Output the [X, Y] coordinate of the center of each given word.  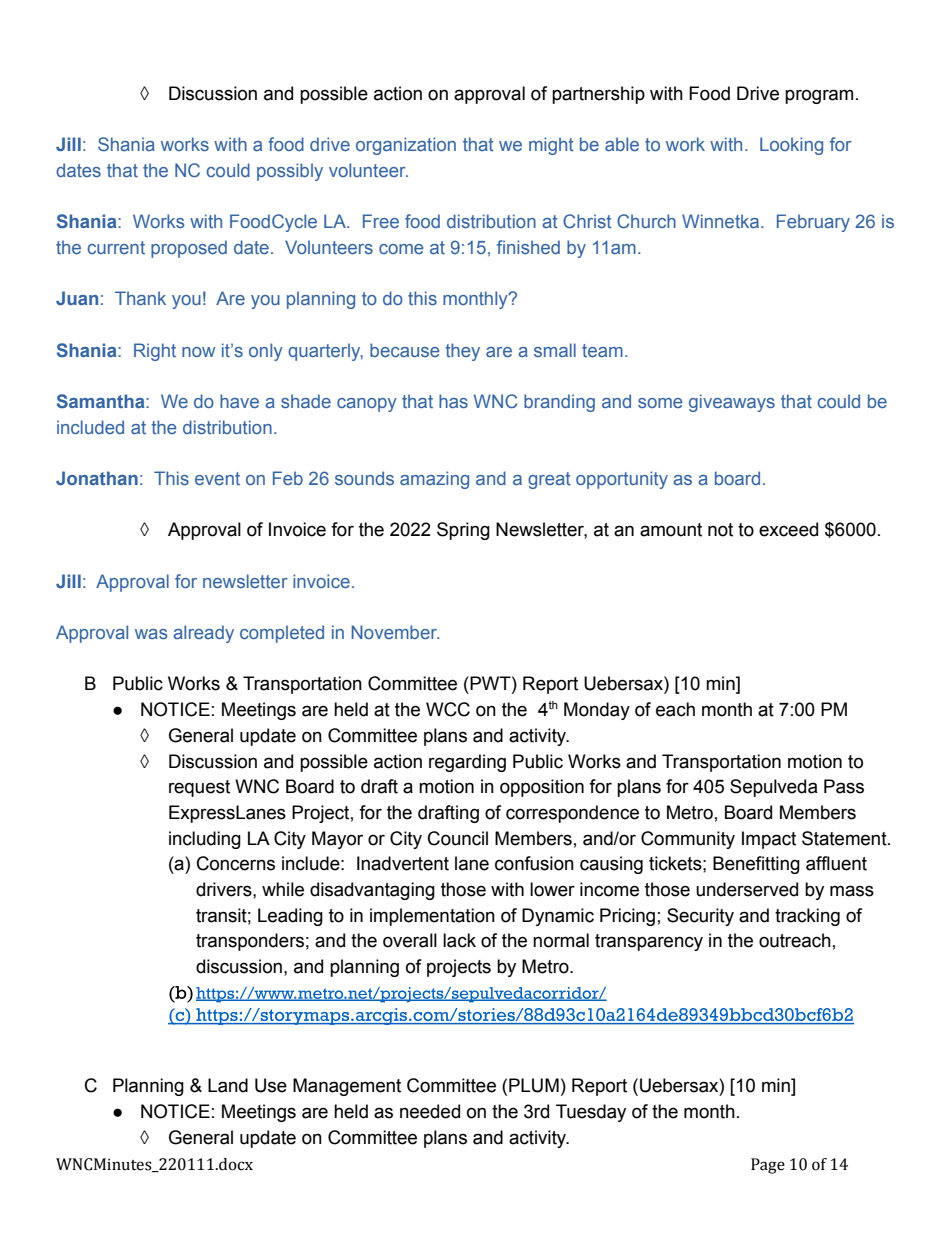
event [217, 478]
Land [228, 1085]
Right [155, 352]
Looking [791, 146]
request [199, 788]
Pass [844, 786]
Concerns [236, 863]
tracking [807, 917]
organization [406, 146]
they [462, 352]
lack [459, 940]
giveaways [732, 403]
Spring [463, 531]
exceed [788, 529]
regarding [467, 763]
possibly [290, 172]
